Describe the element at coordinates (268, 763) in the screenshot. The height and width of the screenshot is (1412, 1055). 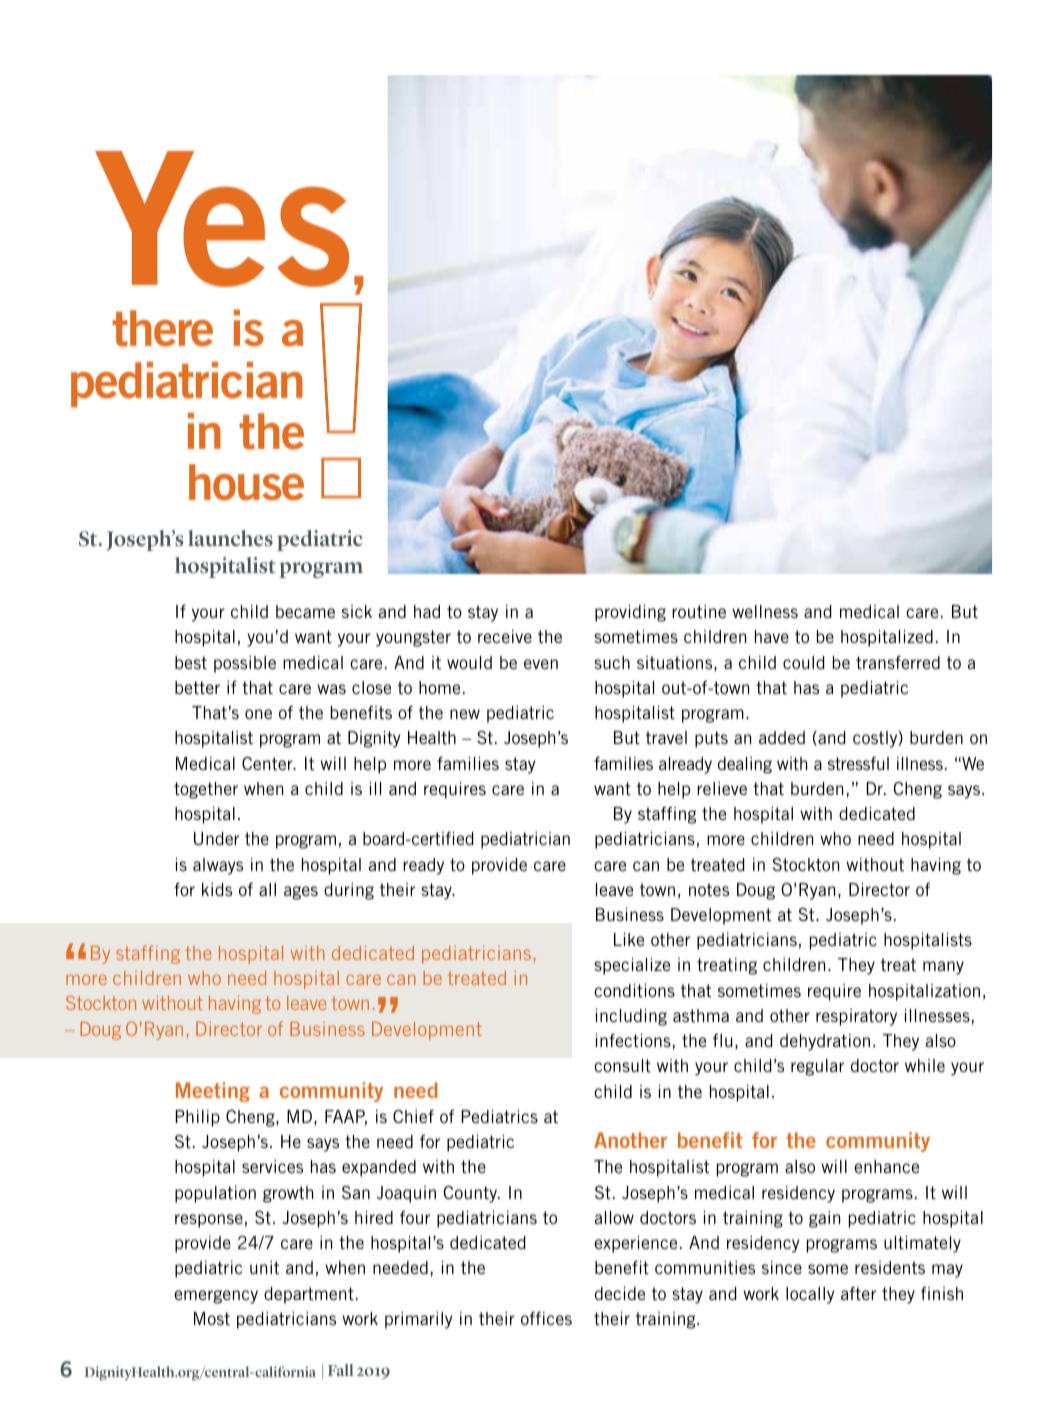
I see `Center` at that location.
